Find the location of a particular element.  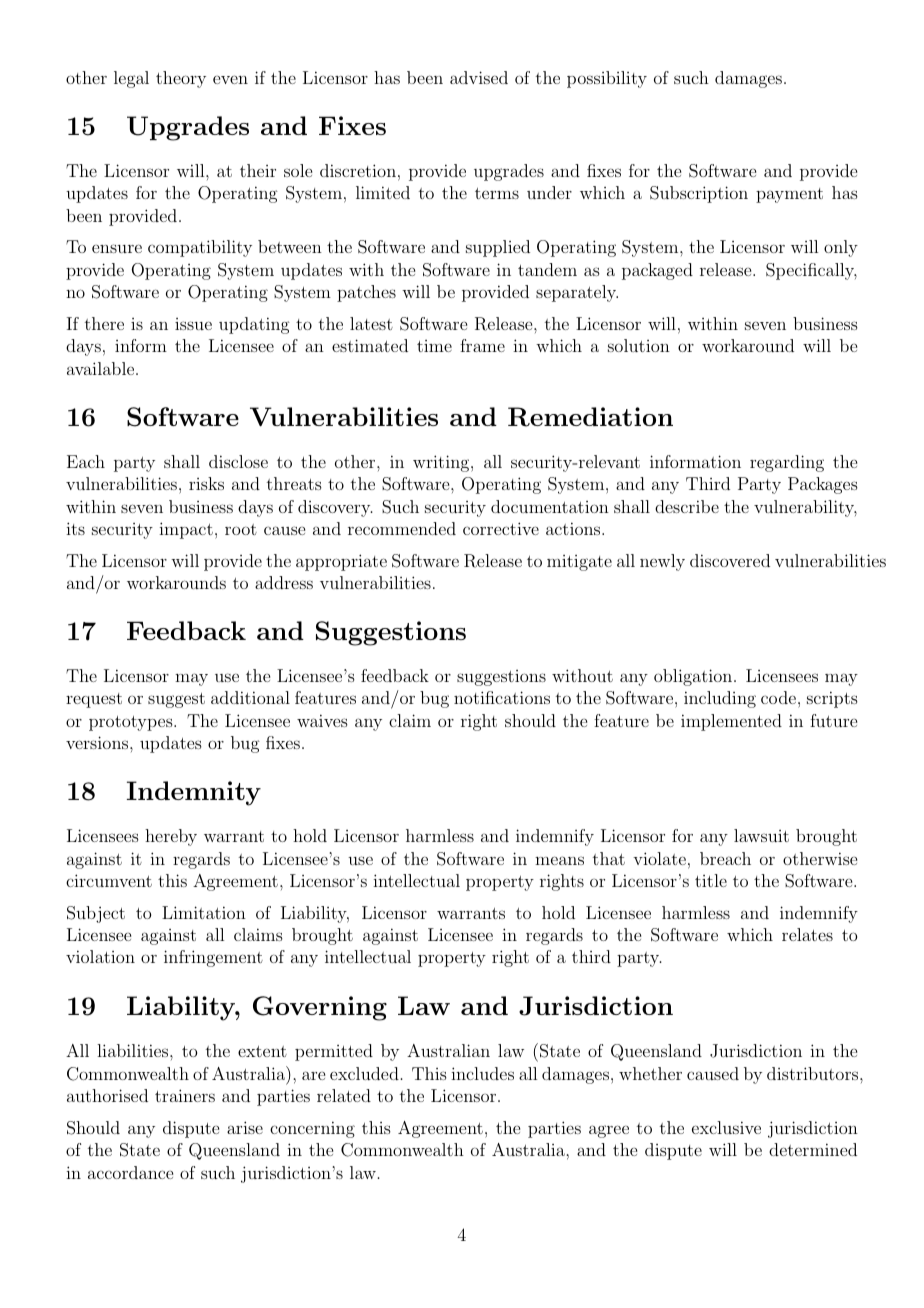

payment is located at coordinates (789, 195).
